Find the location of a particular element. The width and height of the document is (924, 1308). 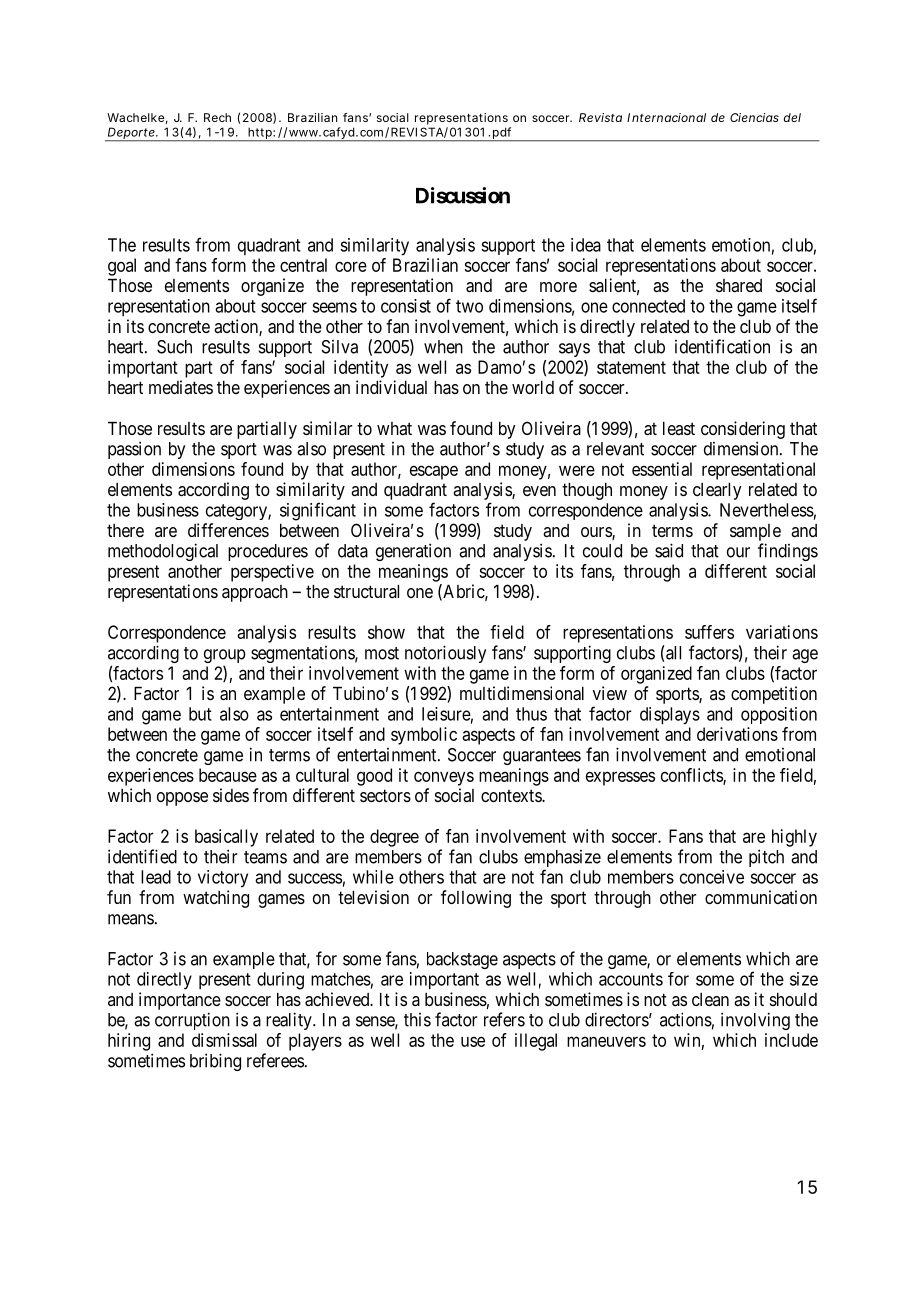

mediates is located at coordinates (181, 387).
